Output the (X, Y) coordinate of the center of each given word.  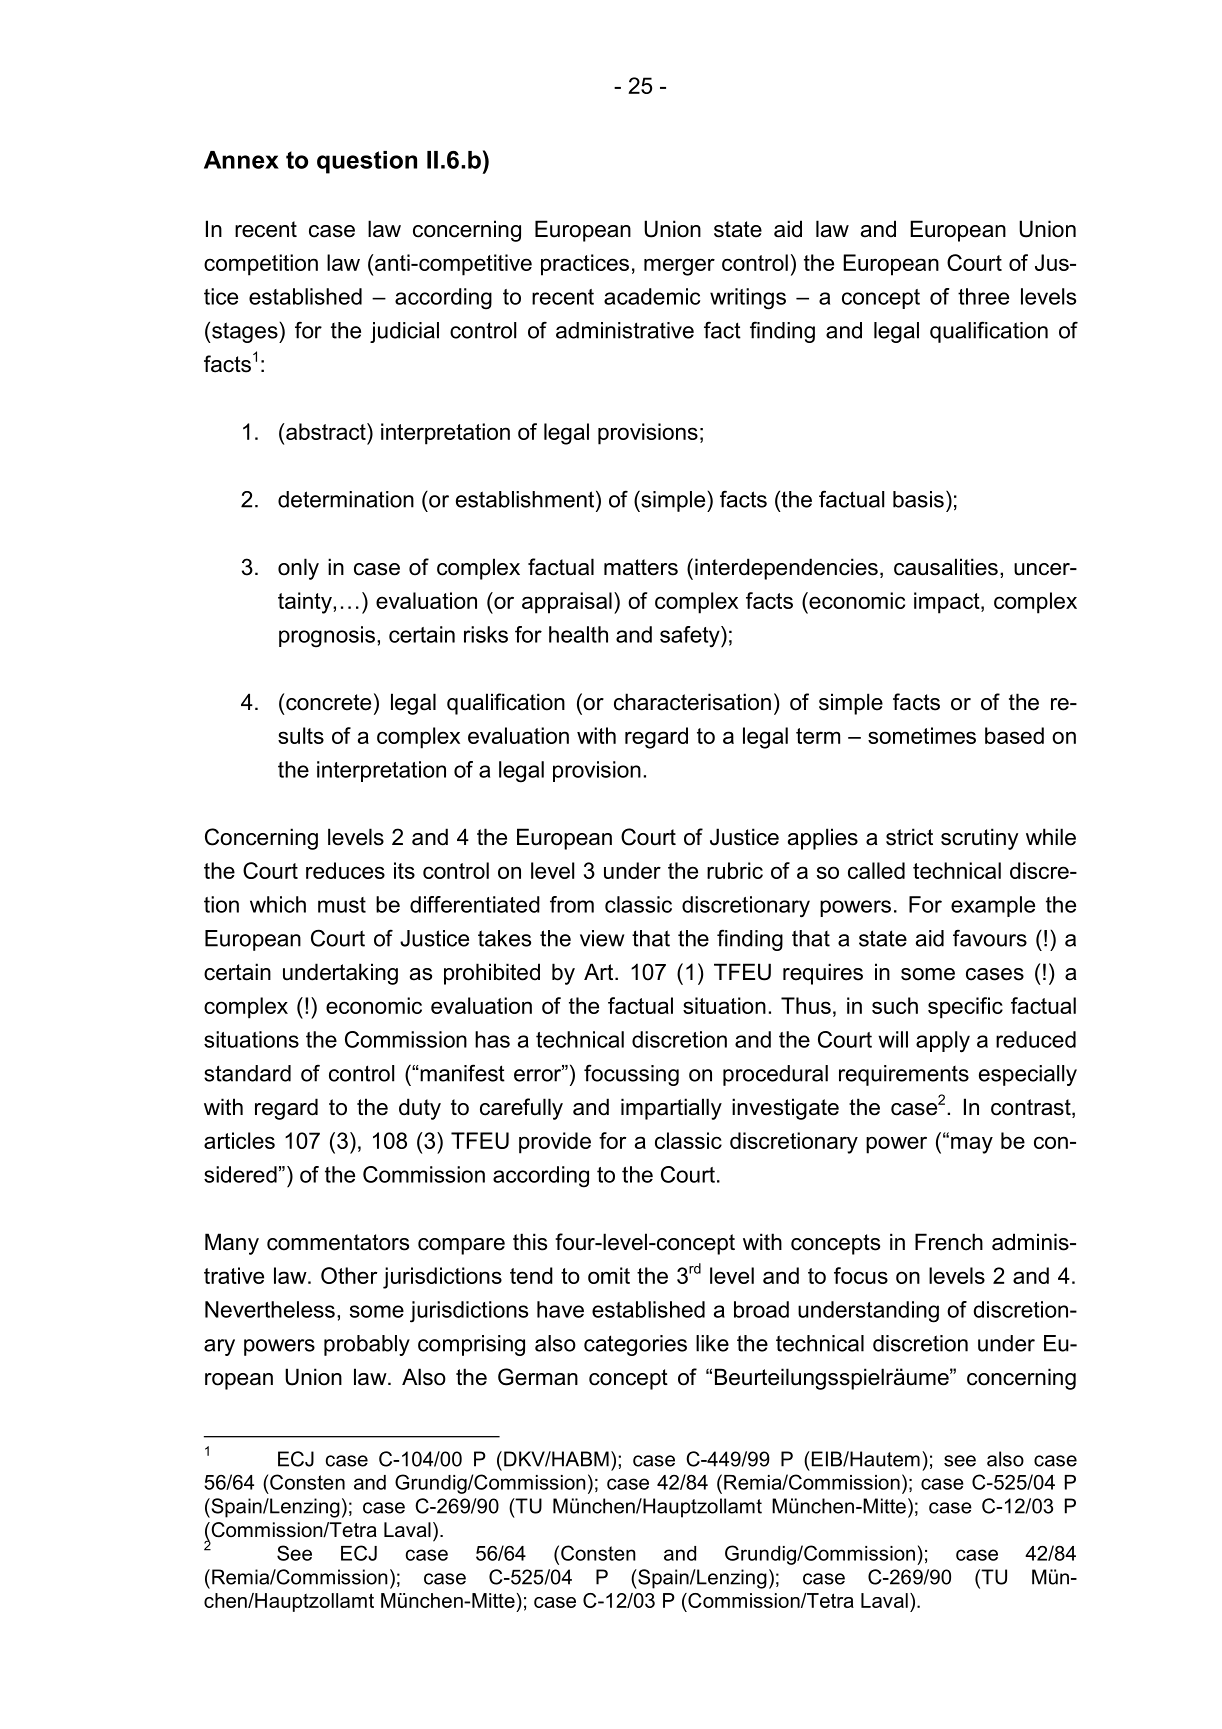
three (983, 296)
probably (367, 1345)
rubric (735, 870)
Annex (241, 160)
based (1014, 735)
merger (679, 267)
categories (635, 1345)
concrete (328, 702)
